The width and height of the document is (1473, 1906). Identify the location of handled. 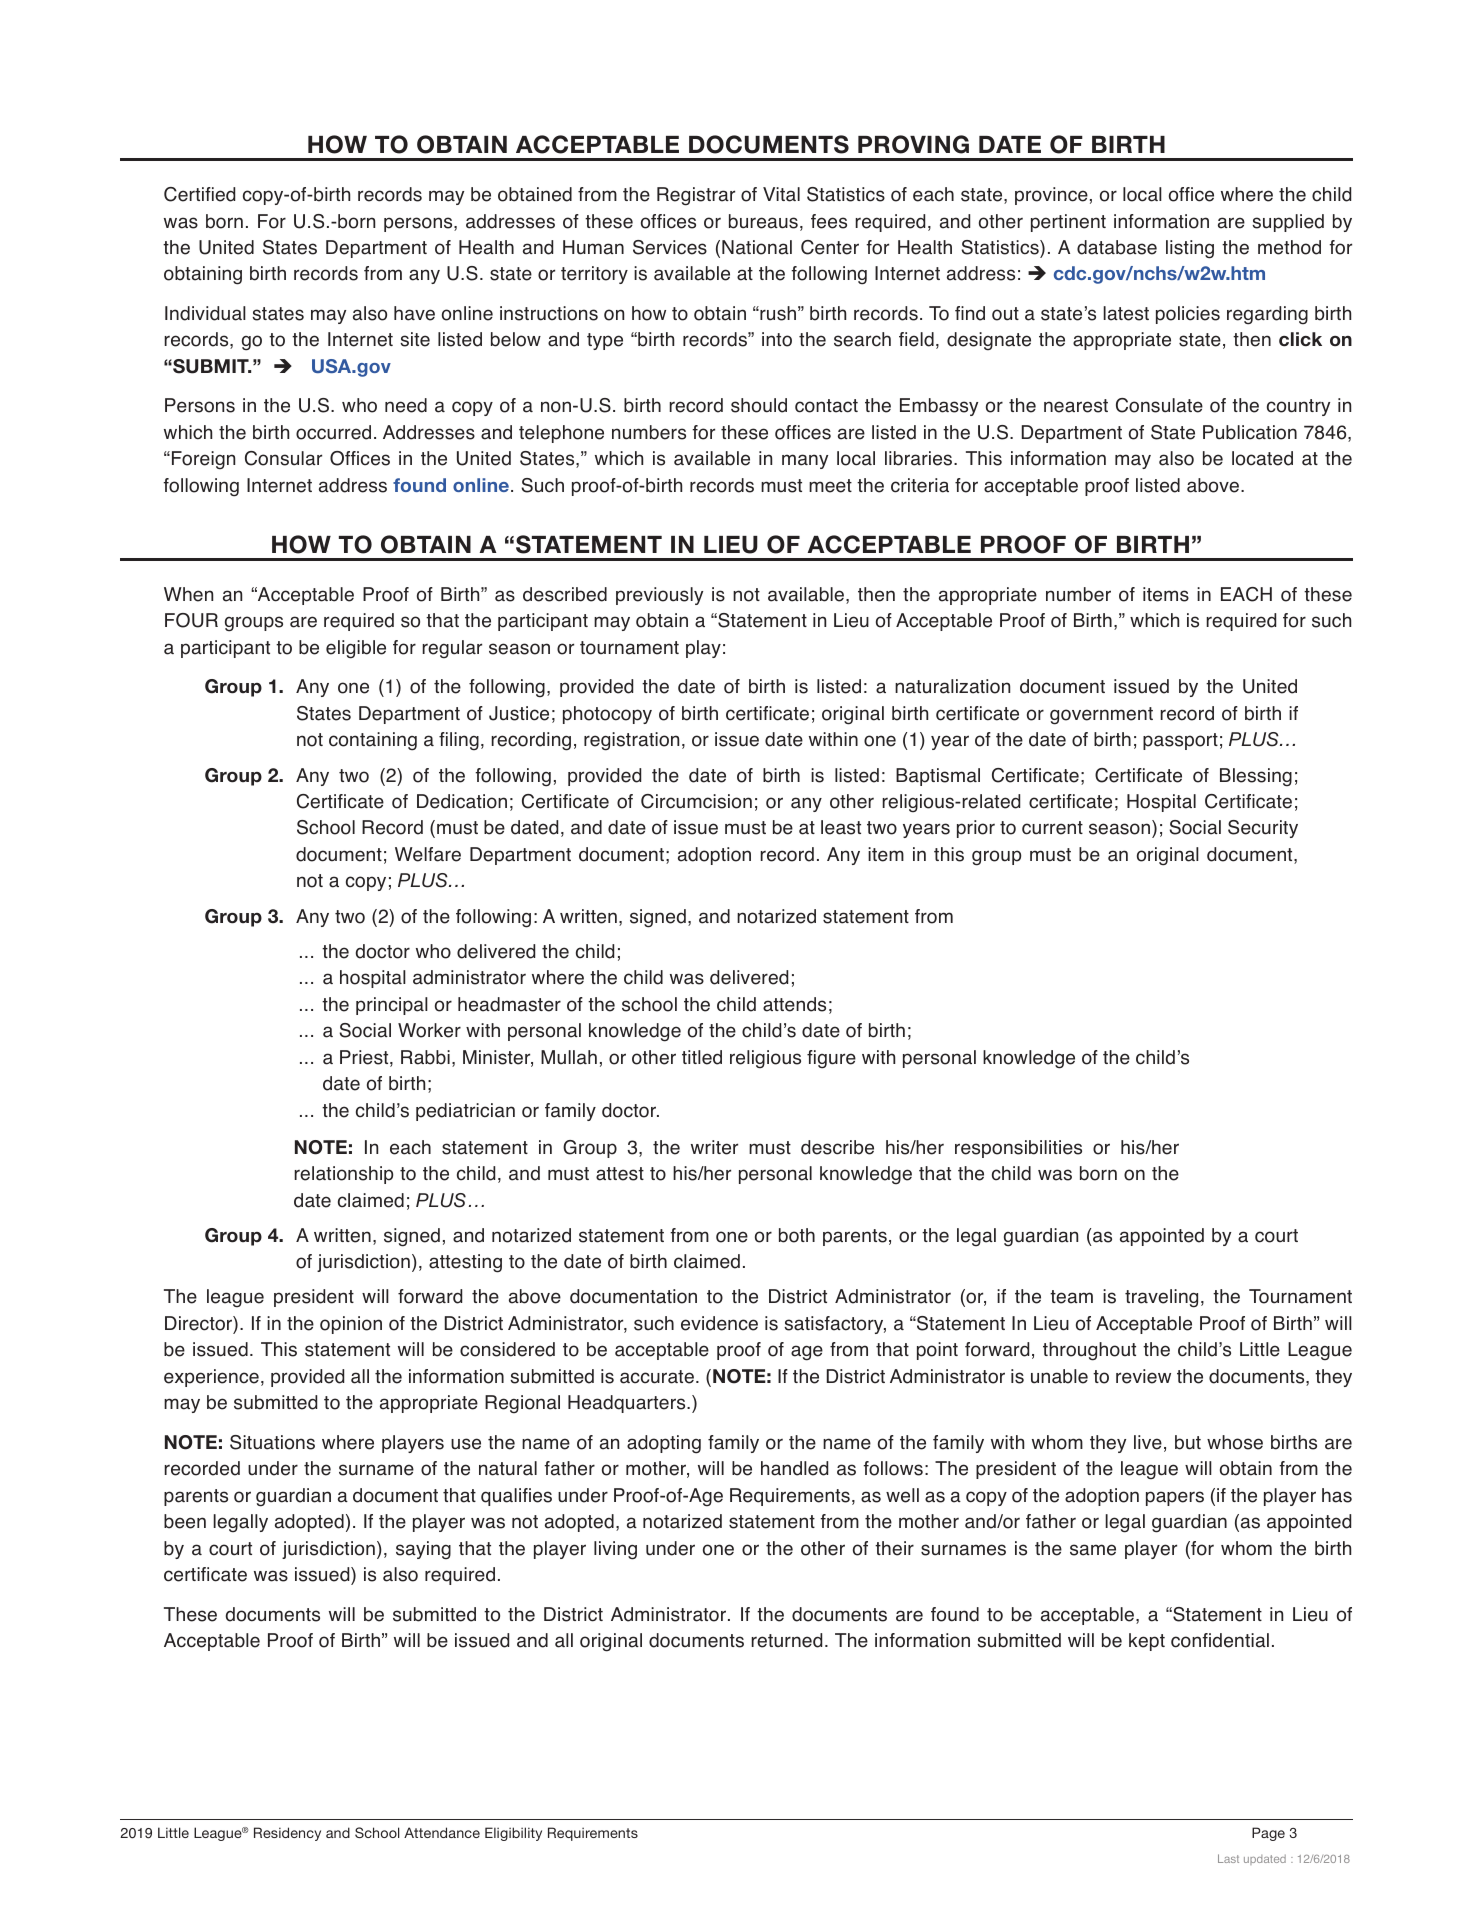
(794, 1468).
